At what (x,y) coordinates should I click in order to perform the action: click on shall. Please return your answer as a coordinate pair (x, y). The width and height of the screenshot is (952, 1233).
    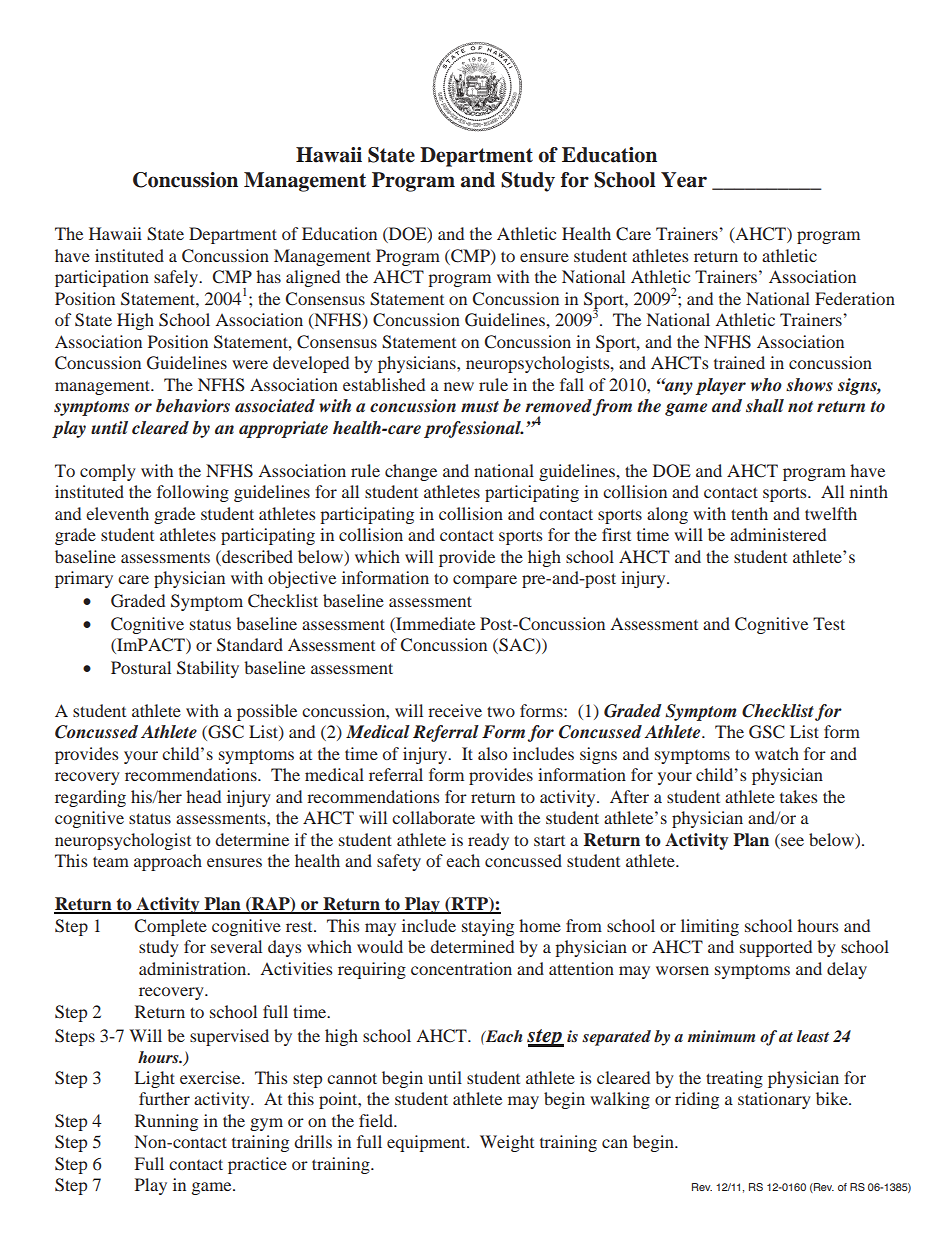
    Looking at the image, I should click on (765, 405).
